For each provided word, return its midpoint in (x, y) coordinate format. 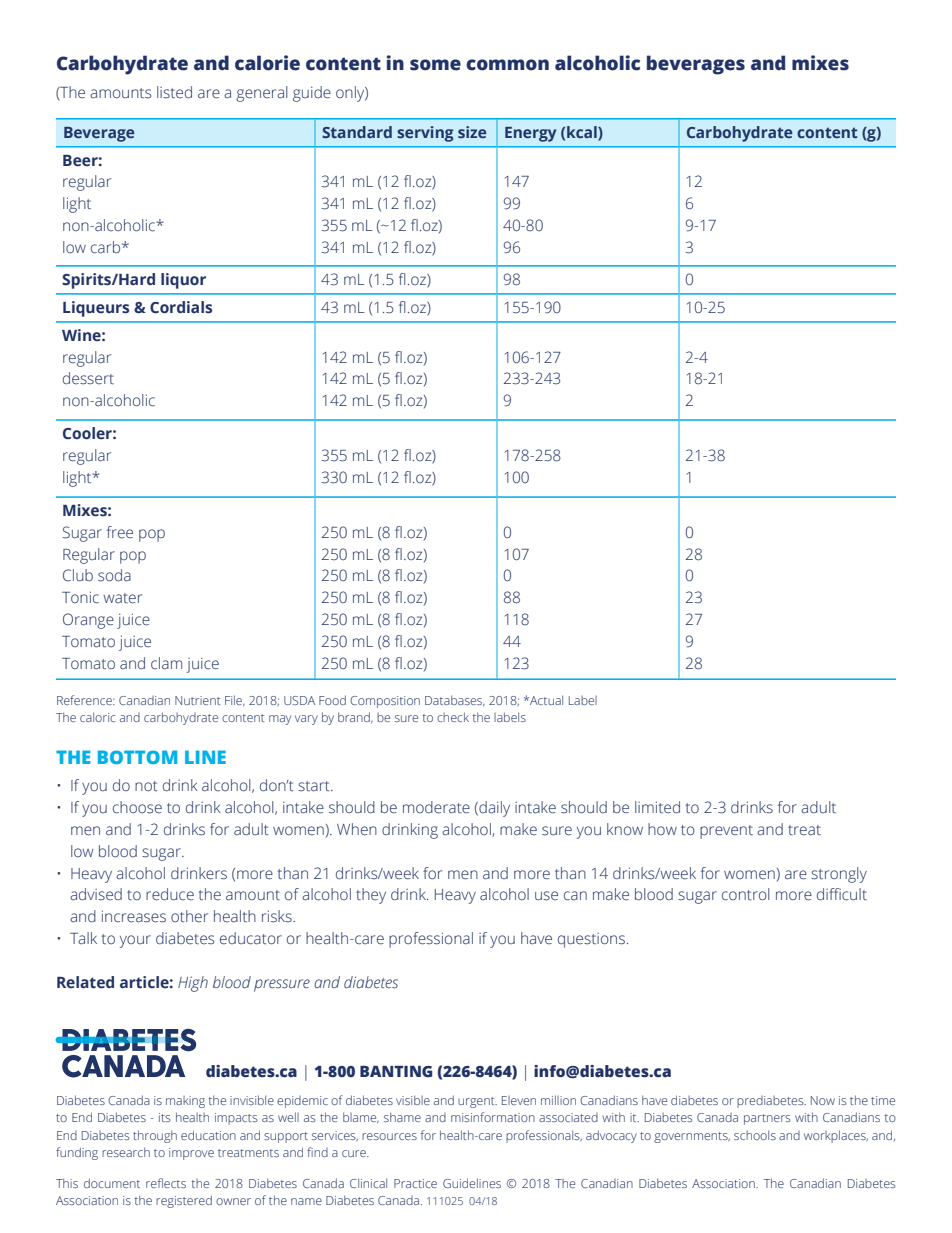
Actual (545, 700)
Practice (415, 1183)
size (472, 132)
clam (166, 663)
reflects (166, 1183)
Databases (455, 700)
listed (174, 92)
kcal (583, 133)
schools (755, 1135)
